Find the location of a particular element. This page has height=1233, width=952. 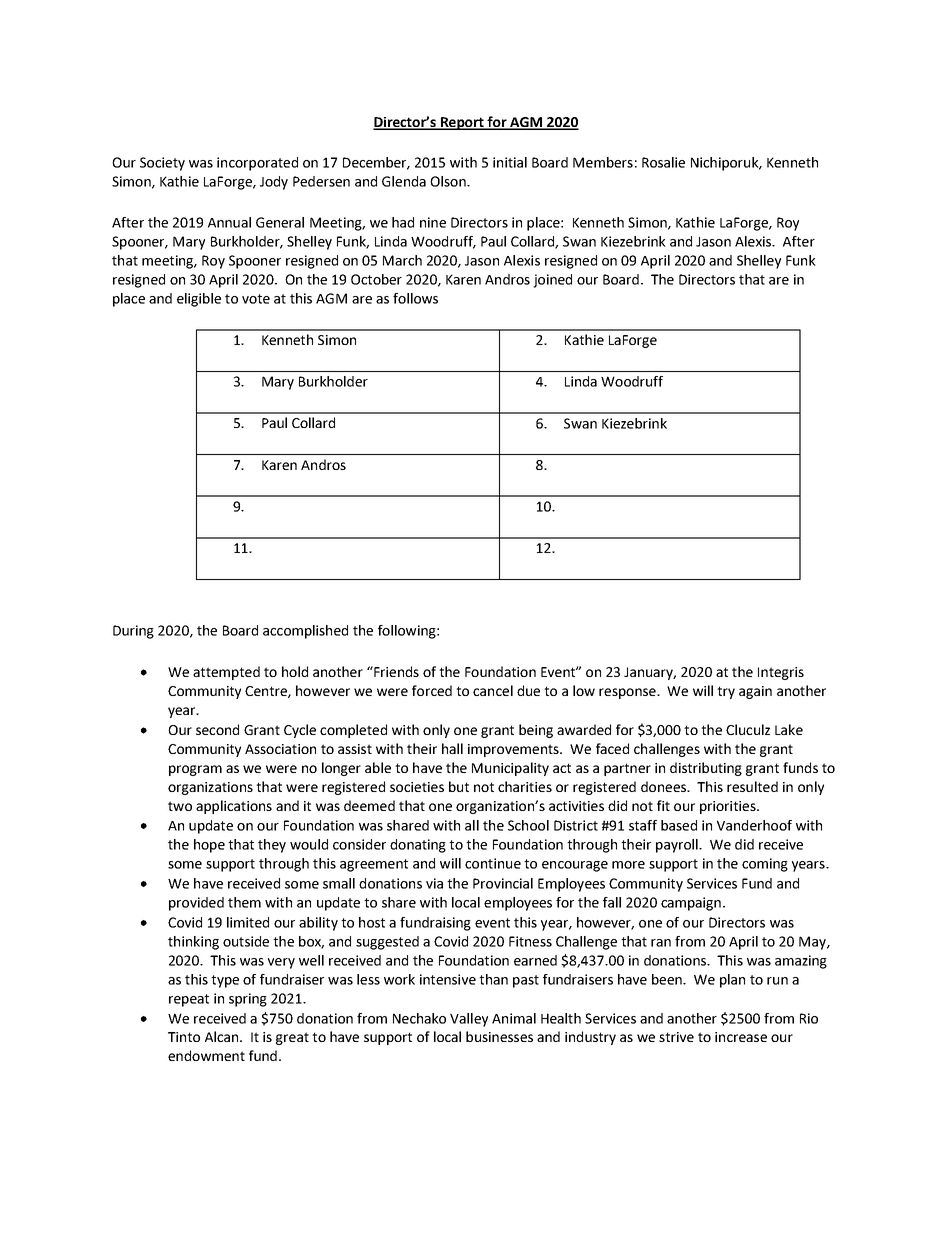

Valley is located at coordinates (469, 1020).
